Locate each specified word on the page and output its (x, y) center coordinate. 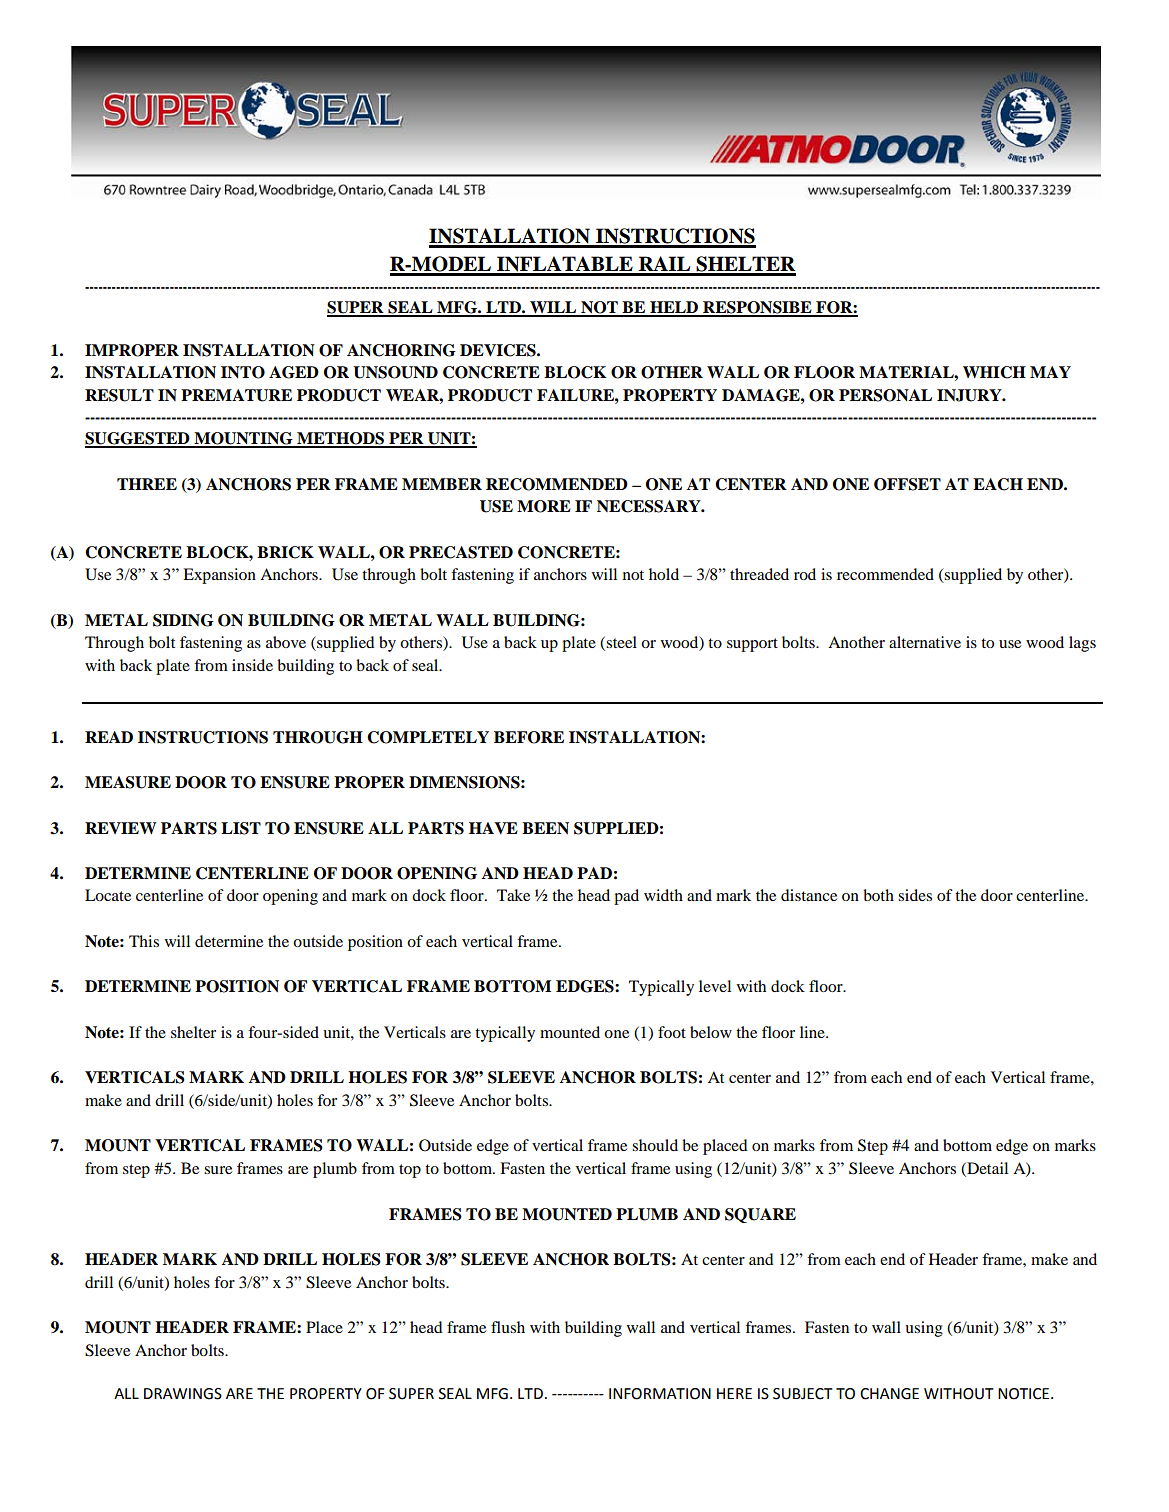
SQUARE (760, 1215)
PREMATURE (236, 395)
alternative (925, 642)
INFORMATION (660, 1394)
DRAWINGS (183, 1394)
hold (664, 574)
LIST (241, 828)
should (655, 1145)
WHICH (994, 372)
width (663, 895)
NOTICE (1023, 1394)
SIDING (183, 620)
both (878, 895)
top (410, 1171)
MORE (544, 506)
